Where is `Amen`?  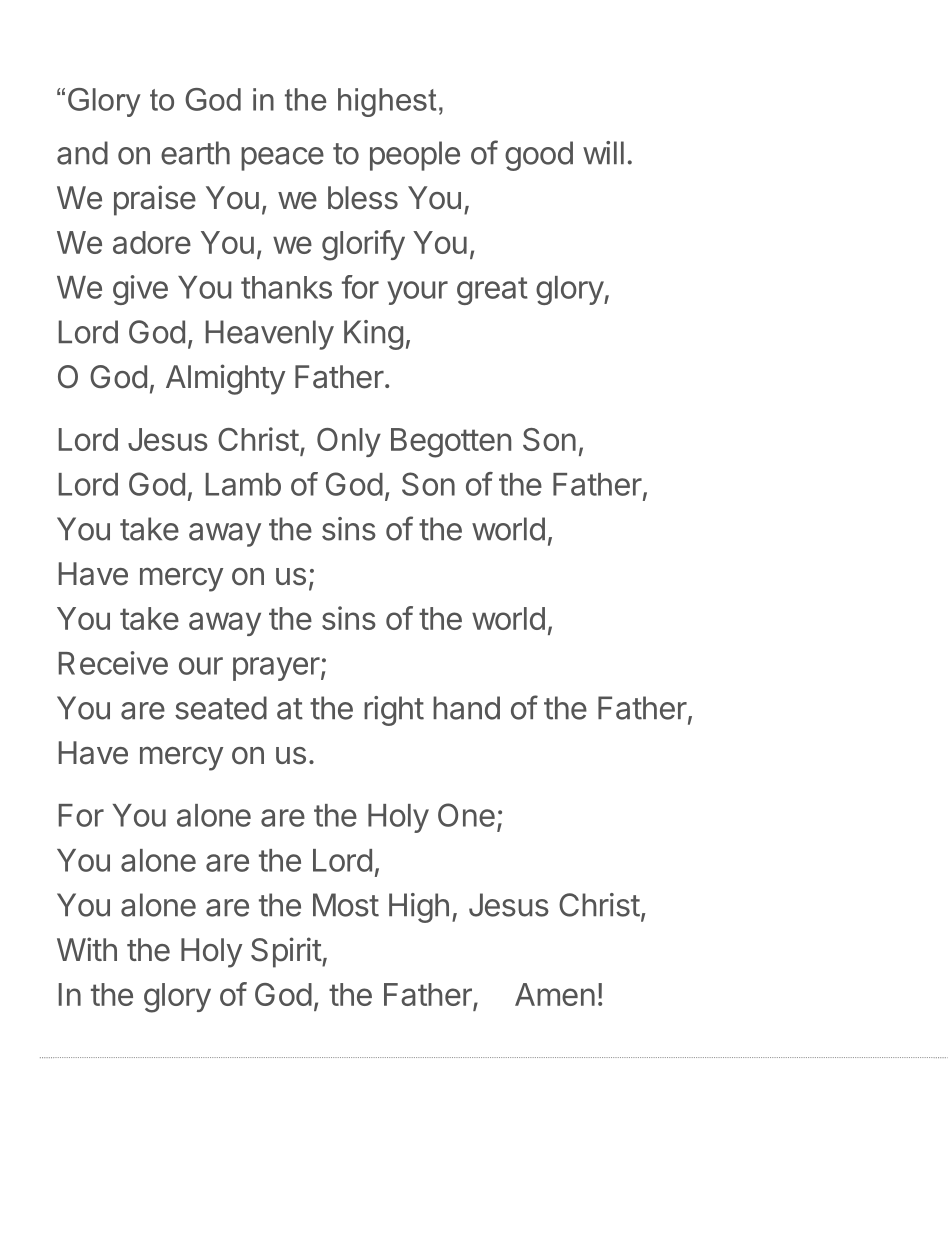 Amen is located at coordinates (555, 994).
